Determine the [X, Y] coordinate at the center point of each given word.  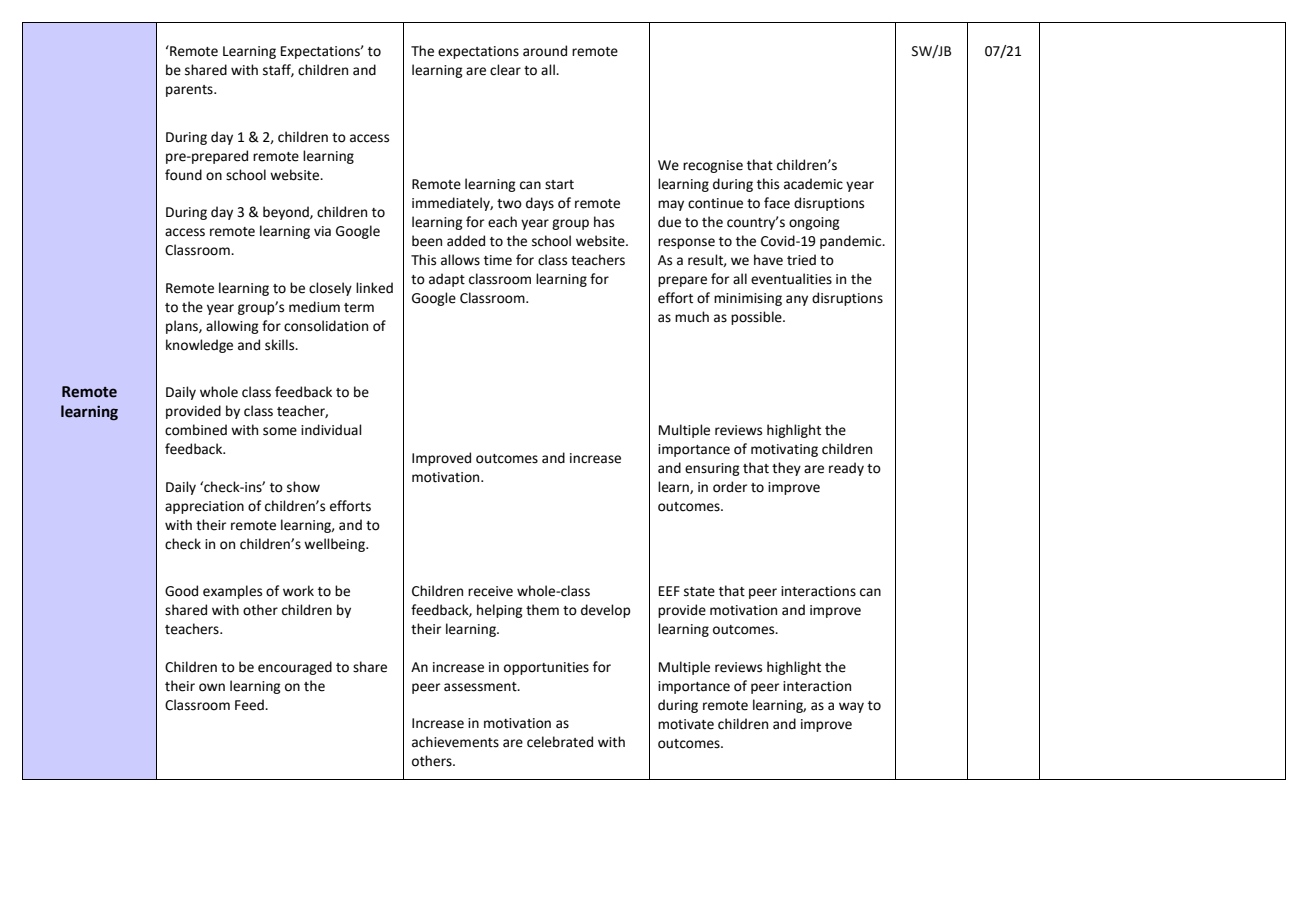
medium [314, 307]
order [730, 487]
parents [190, 91]
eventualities [791, 279]
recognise [713, 166]
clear [505, 70]
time [498, 260]
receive [490, 591]
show [303, 487]
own [212, 687]
